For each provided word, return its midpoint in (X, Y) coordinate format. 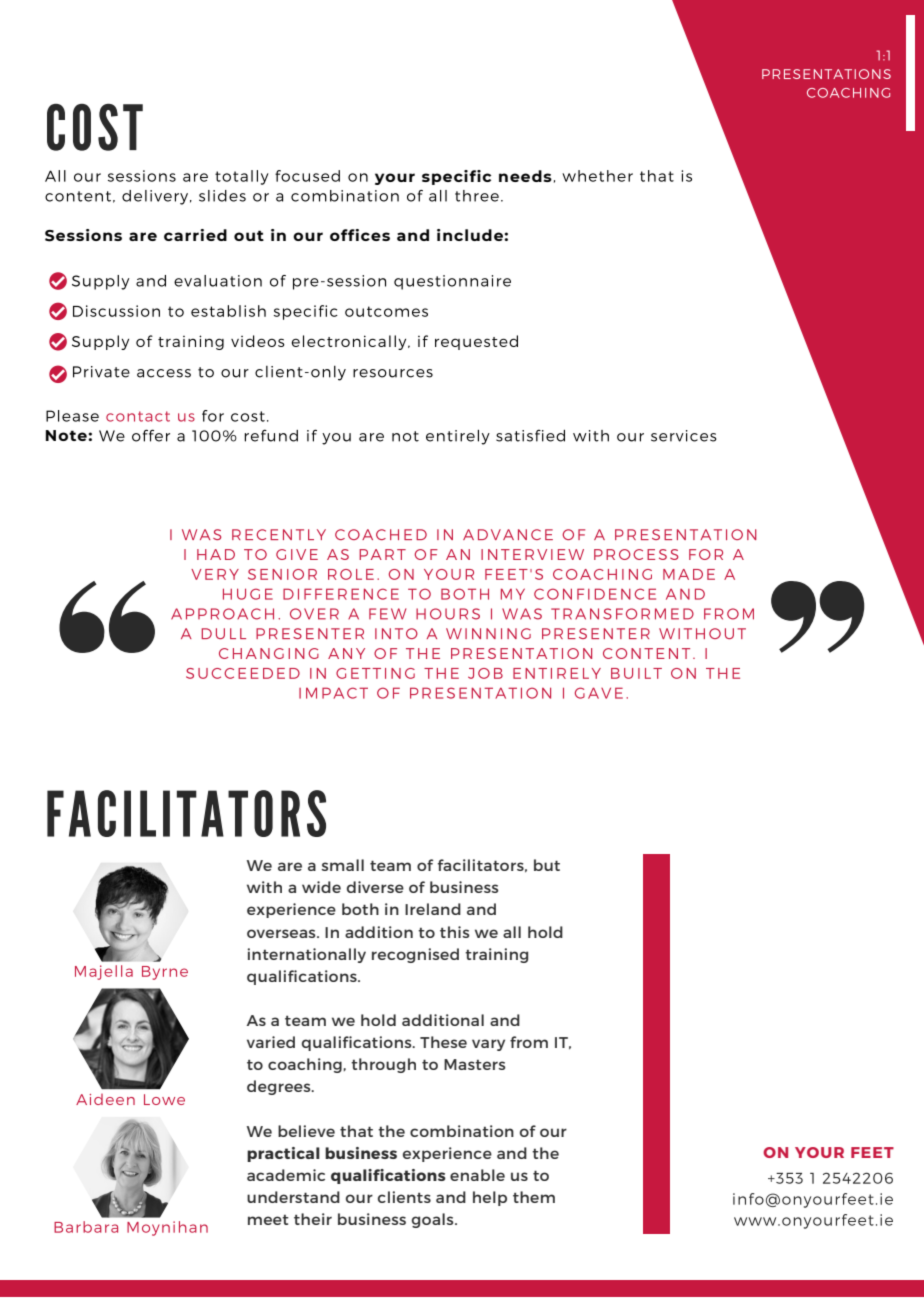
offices (360, 235)
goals (434, 1220)
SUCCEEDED (243, 673)
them (534, 1197)
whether (597, 176)
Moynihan (167, 1228)
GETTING (375, 673)
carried (195, 235)
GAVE (599, 693)
